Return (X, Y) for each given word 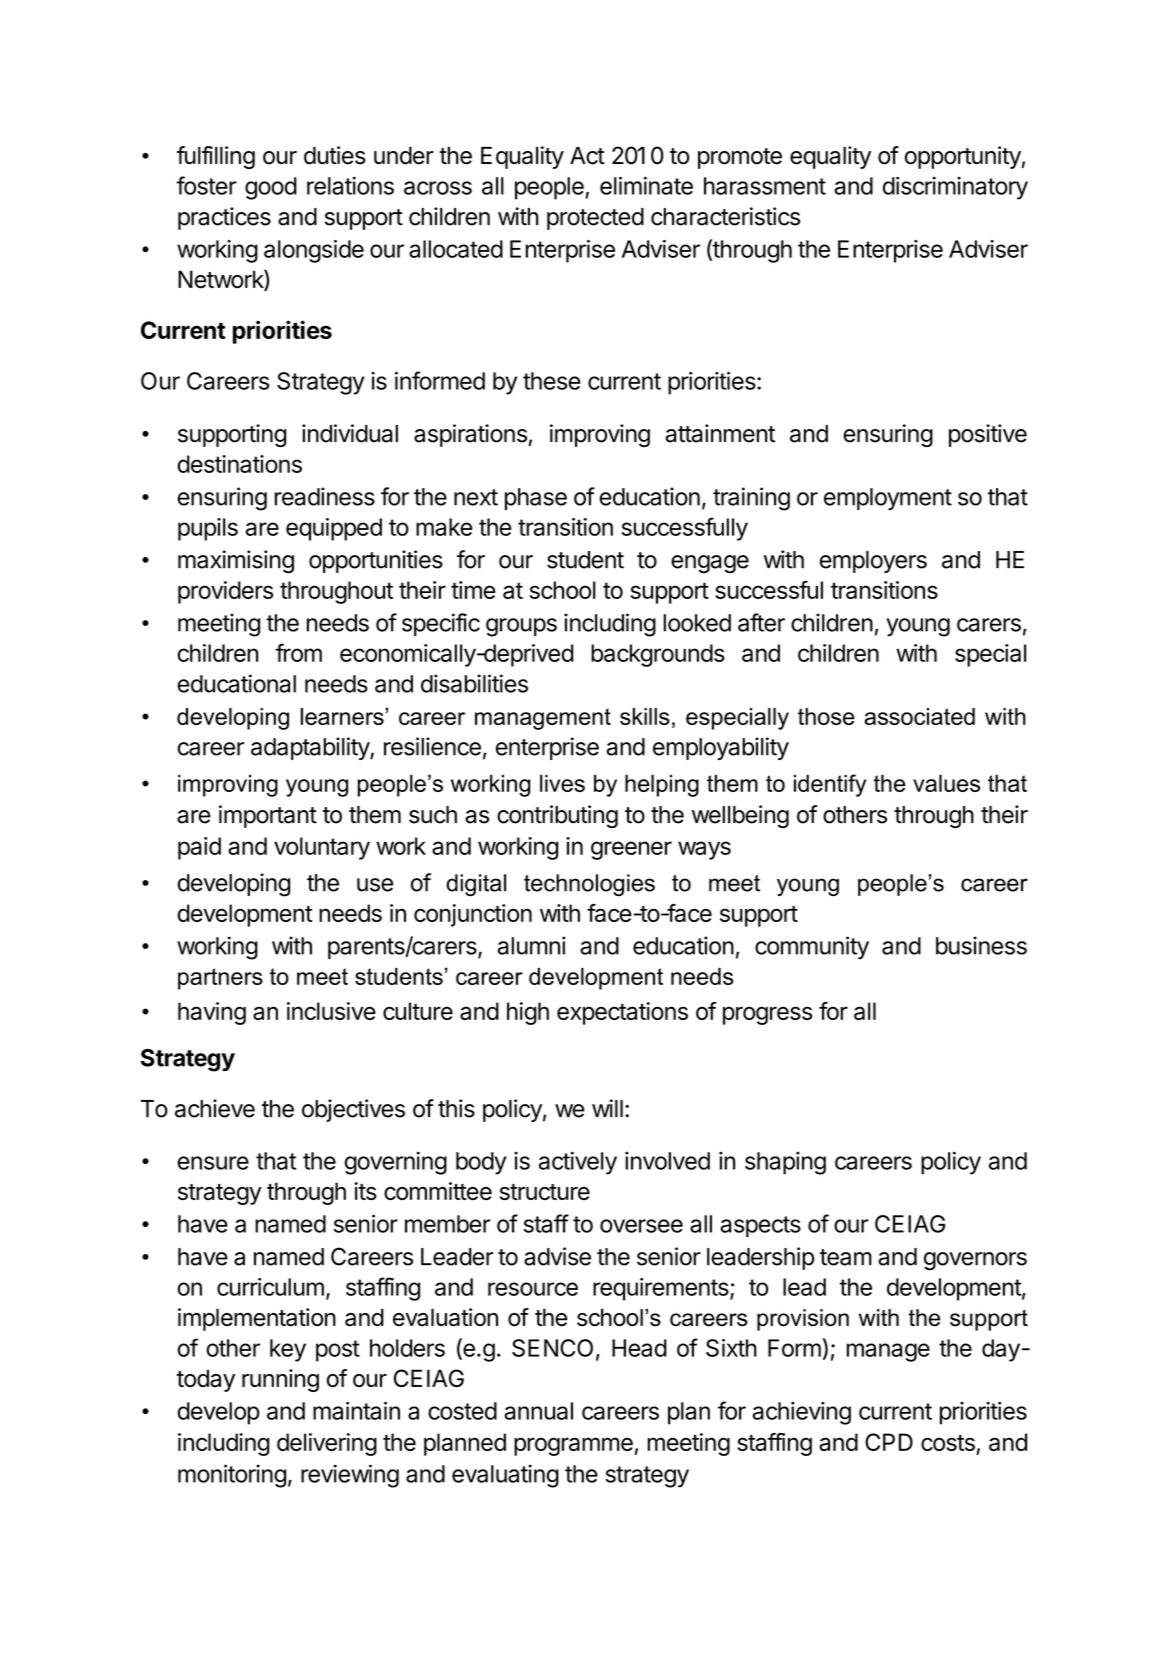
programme (573, 1446)
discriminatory (955, 188)
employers (873, 562)
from (298, 652)
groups (521, 627)
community (812, 948)
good (271, 188)
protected (595, 219)
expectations (622, 1013)
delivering (327, 1444)
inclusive (331, 1011)
